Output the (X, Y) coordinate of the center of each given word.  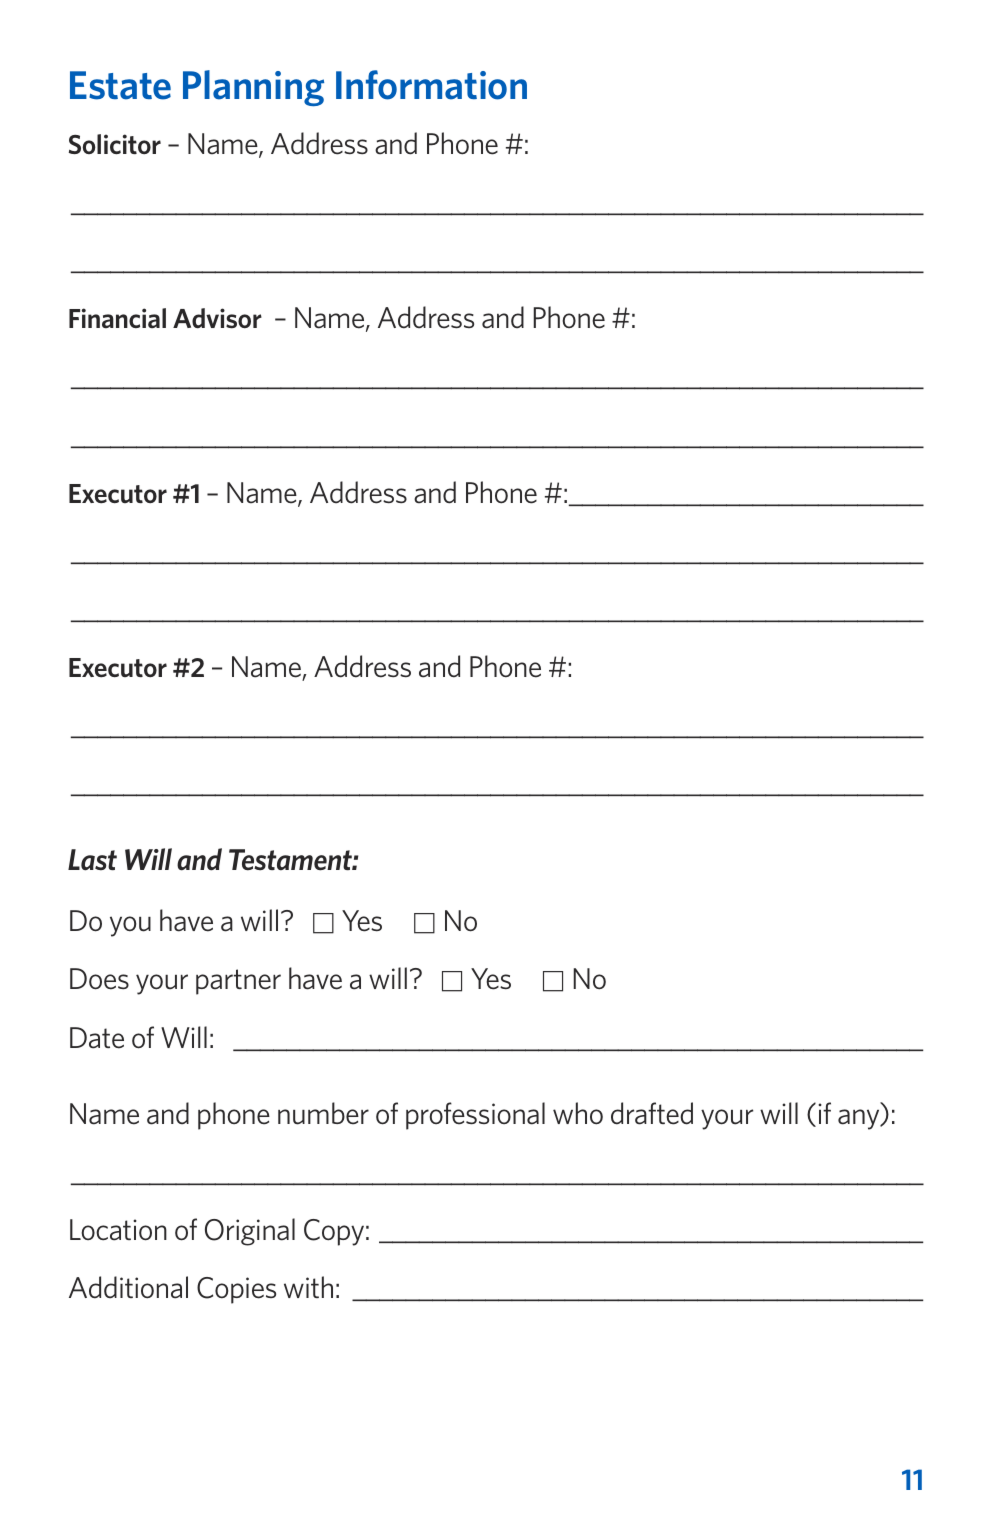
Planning (253, 88)
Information (431, 85)
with (308, 1287)
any (860, 1119)
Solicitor (115, 144)
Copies (236, 1290)
